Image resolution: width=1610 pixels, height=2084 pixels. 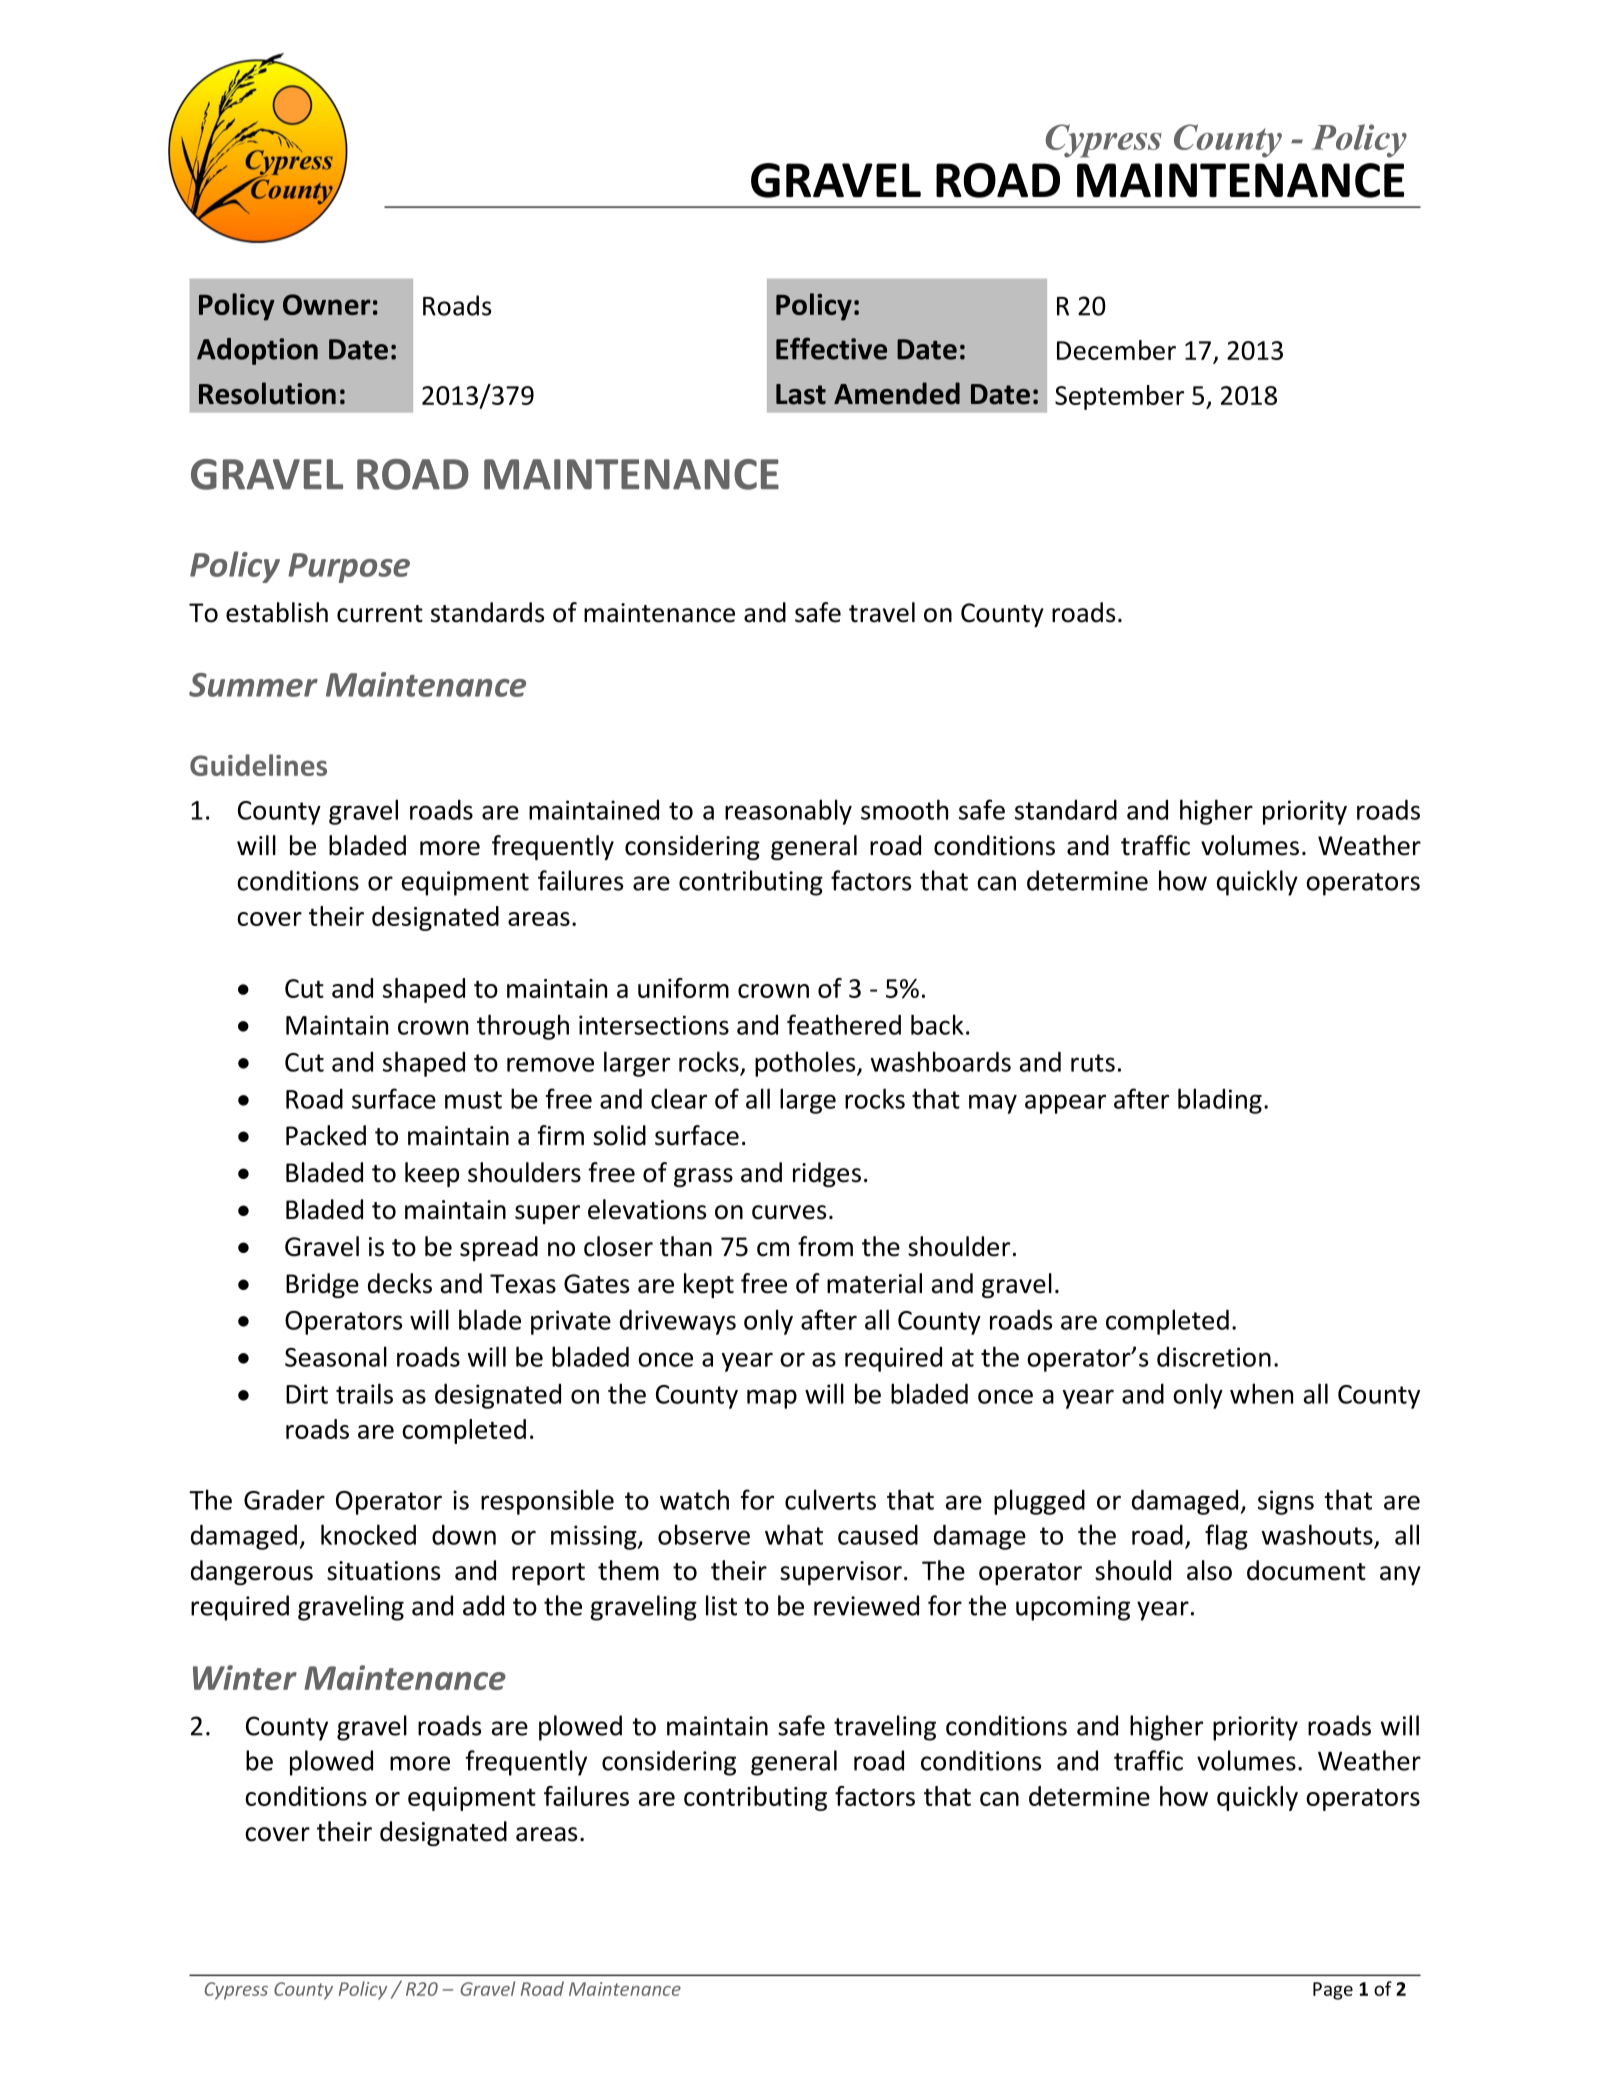 What do you see at coordinates (772, 1399) in the image?
I see `map` at bounding box center [772, 1399].
